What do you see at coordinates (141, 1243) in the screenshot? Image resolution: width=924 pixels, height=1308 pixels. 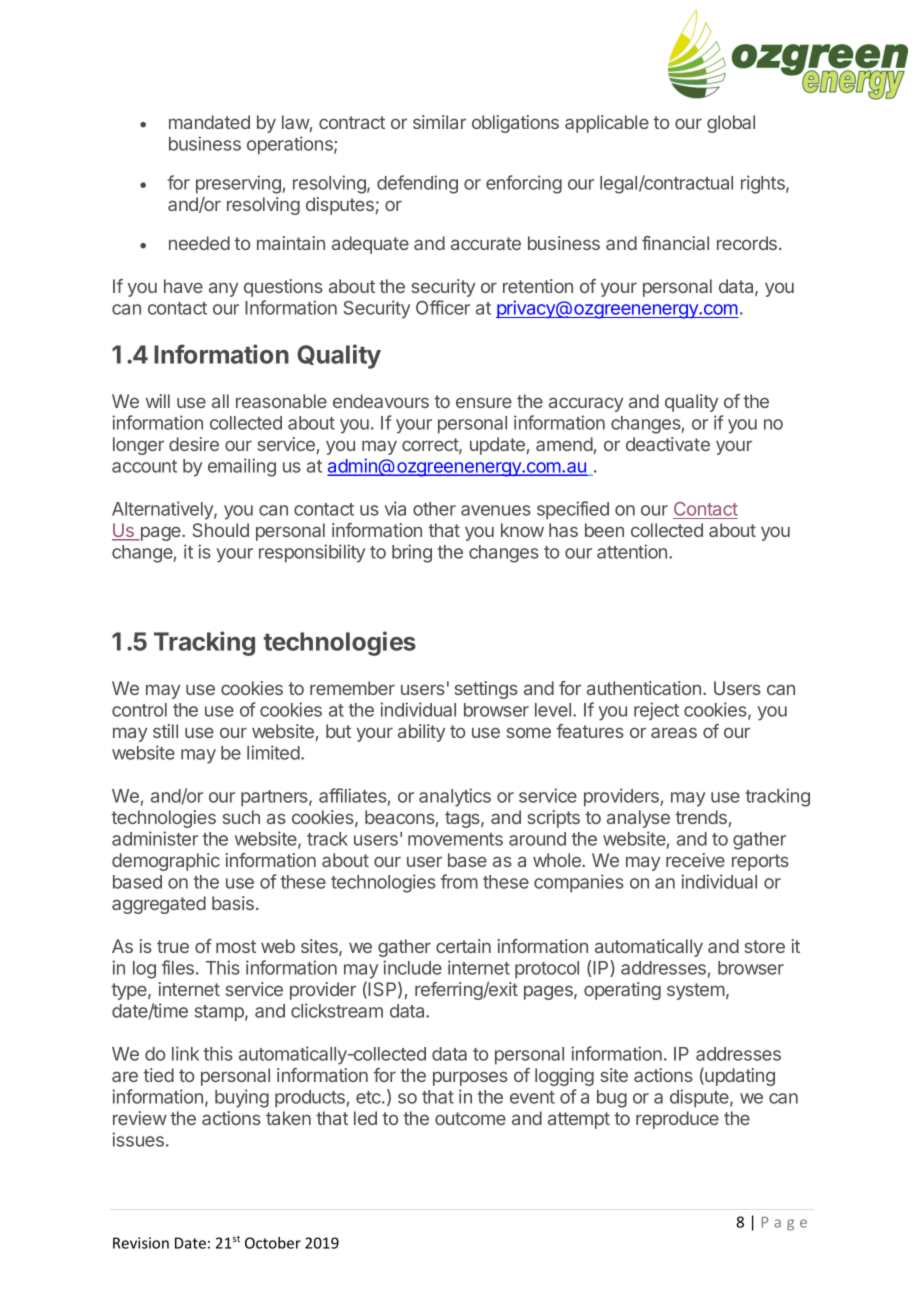 I see `Revision` at bounding box center [141, 1243].
